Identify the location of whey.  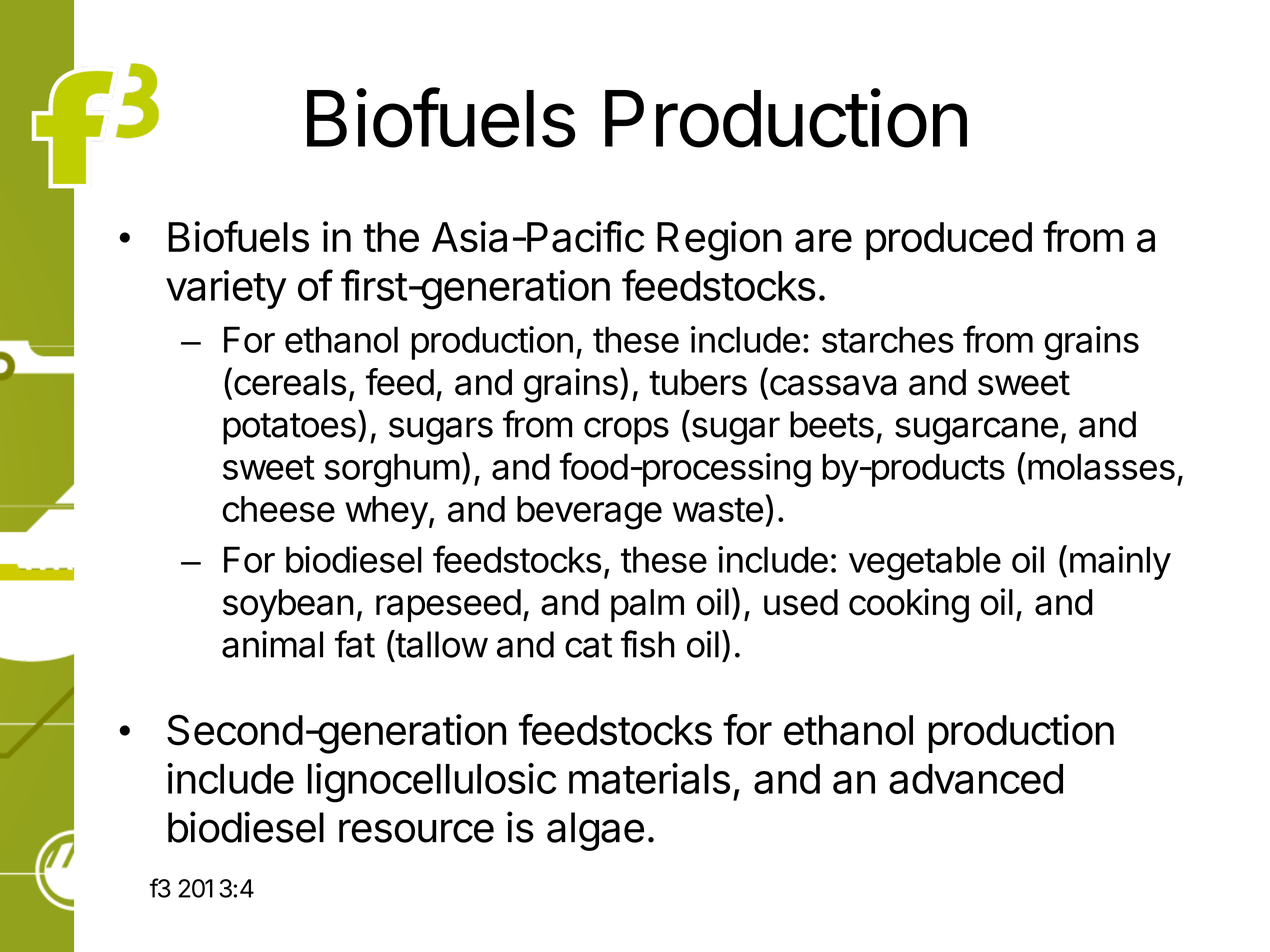
(386, 512).
